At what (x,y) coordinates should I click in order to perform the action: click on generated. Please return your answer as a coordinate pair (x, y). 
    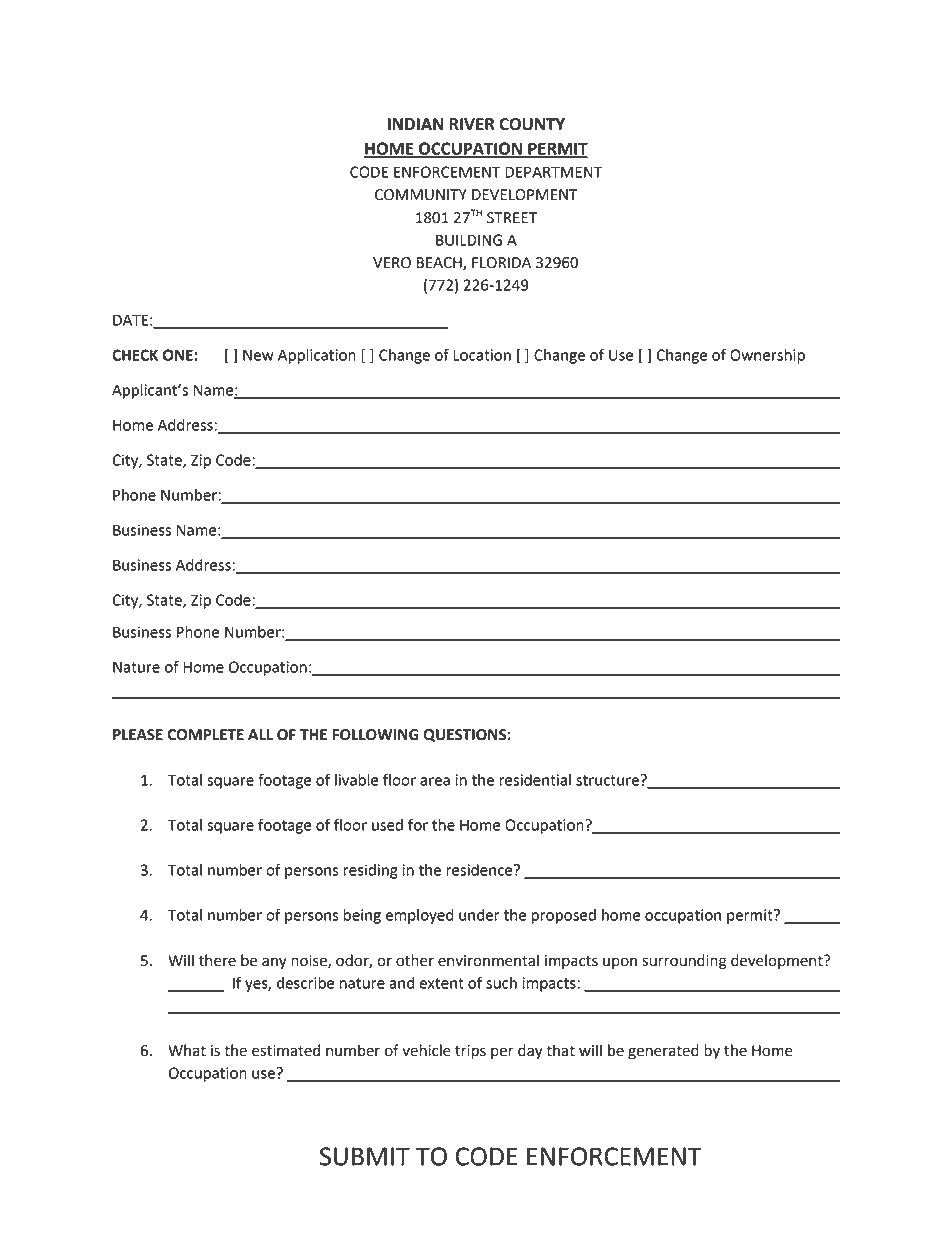
    Looking at the image, I should click on (663, 1052).
